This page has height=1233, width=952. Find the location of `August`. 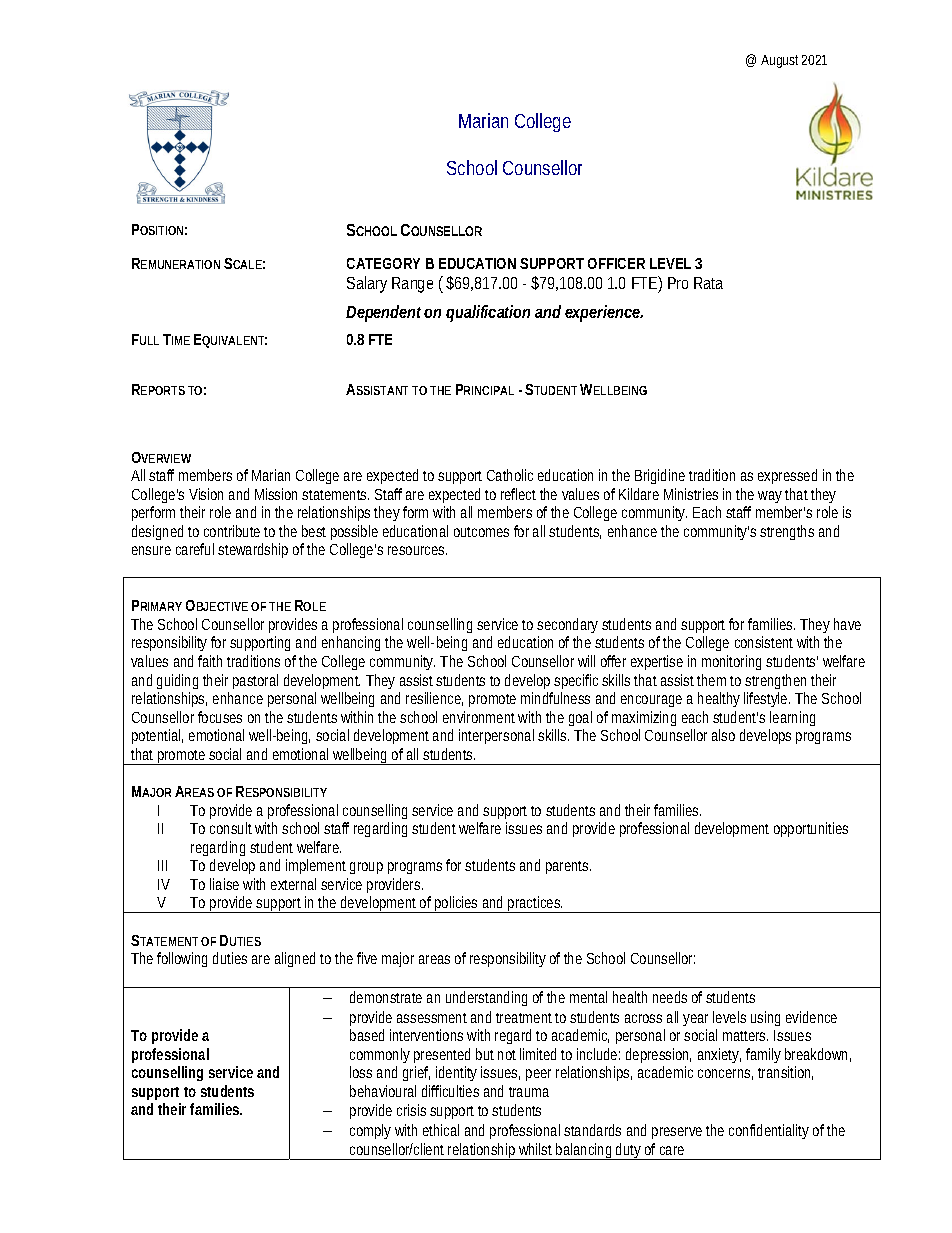

August is located at coordinates (779, 61).
